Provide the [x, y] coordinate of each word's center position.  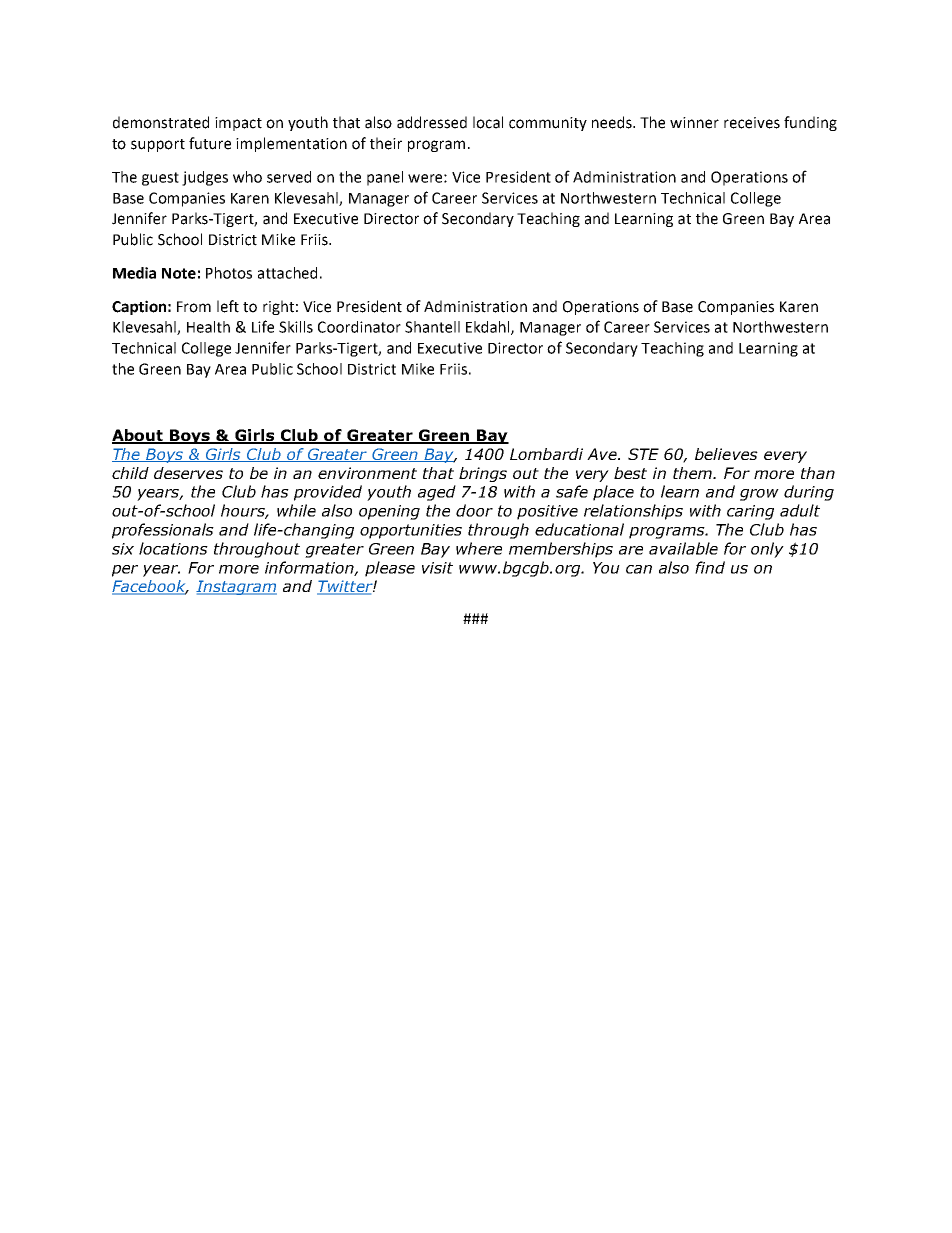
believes [726, 454]
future [210, 143]
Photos [229, 273]
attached [287, 273]
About [139, 436]
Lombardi [546, 454]
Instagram [236, 587]
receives [752, 123]
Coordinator [359, 327]
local [488, 122]
